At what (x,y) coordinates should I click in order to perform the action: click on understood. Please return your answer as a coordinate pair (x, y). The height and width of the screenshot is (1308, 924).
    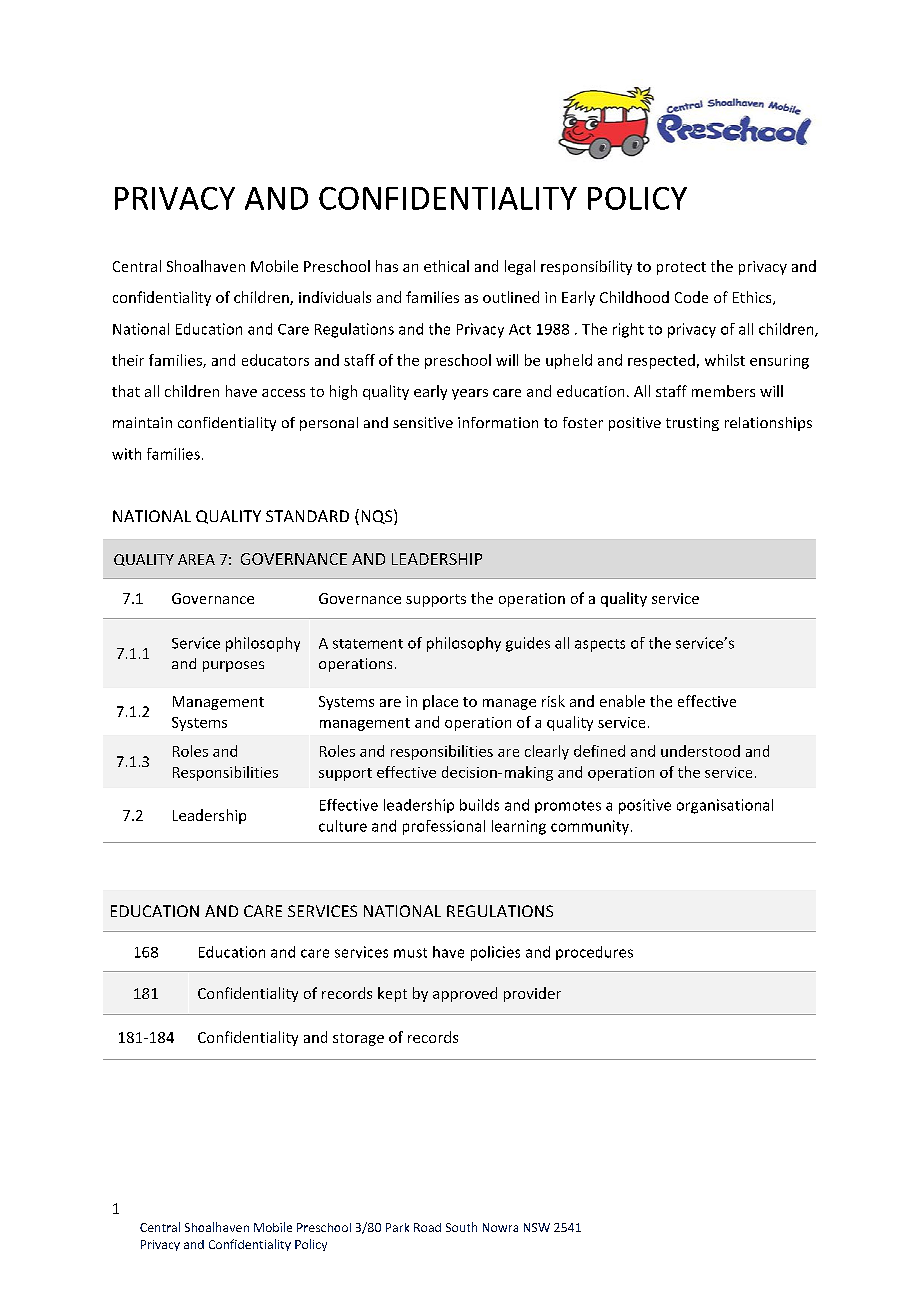
    Looking at the image, I should click on (700, 751).
